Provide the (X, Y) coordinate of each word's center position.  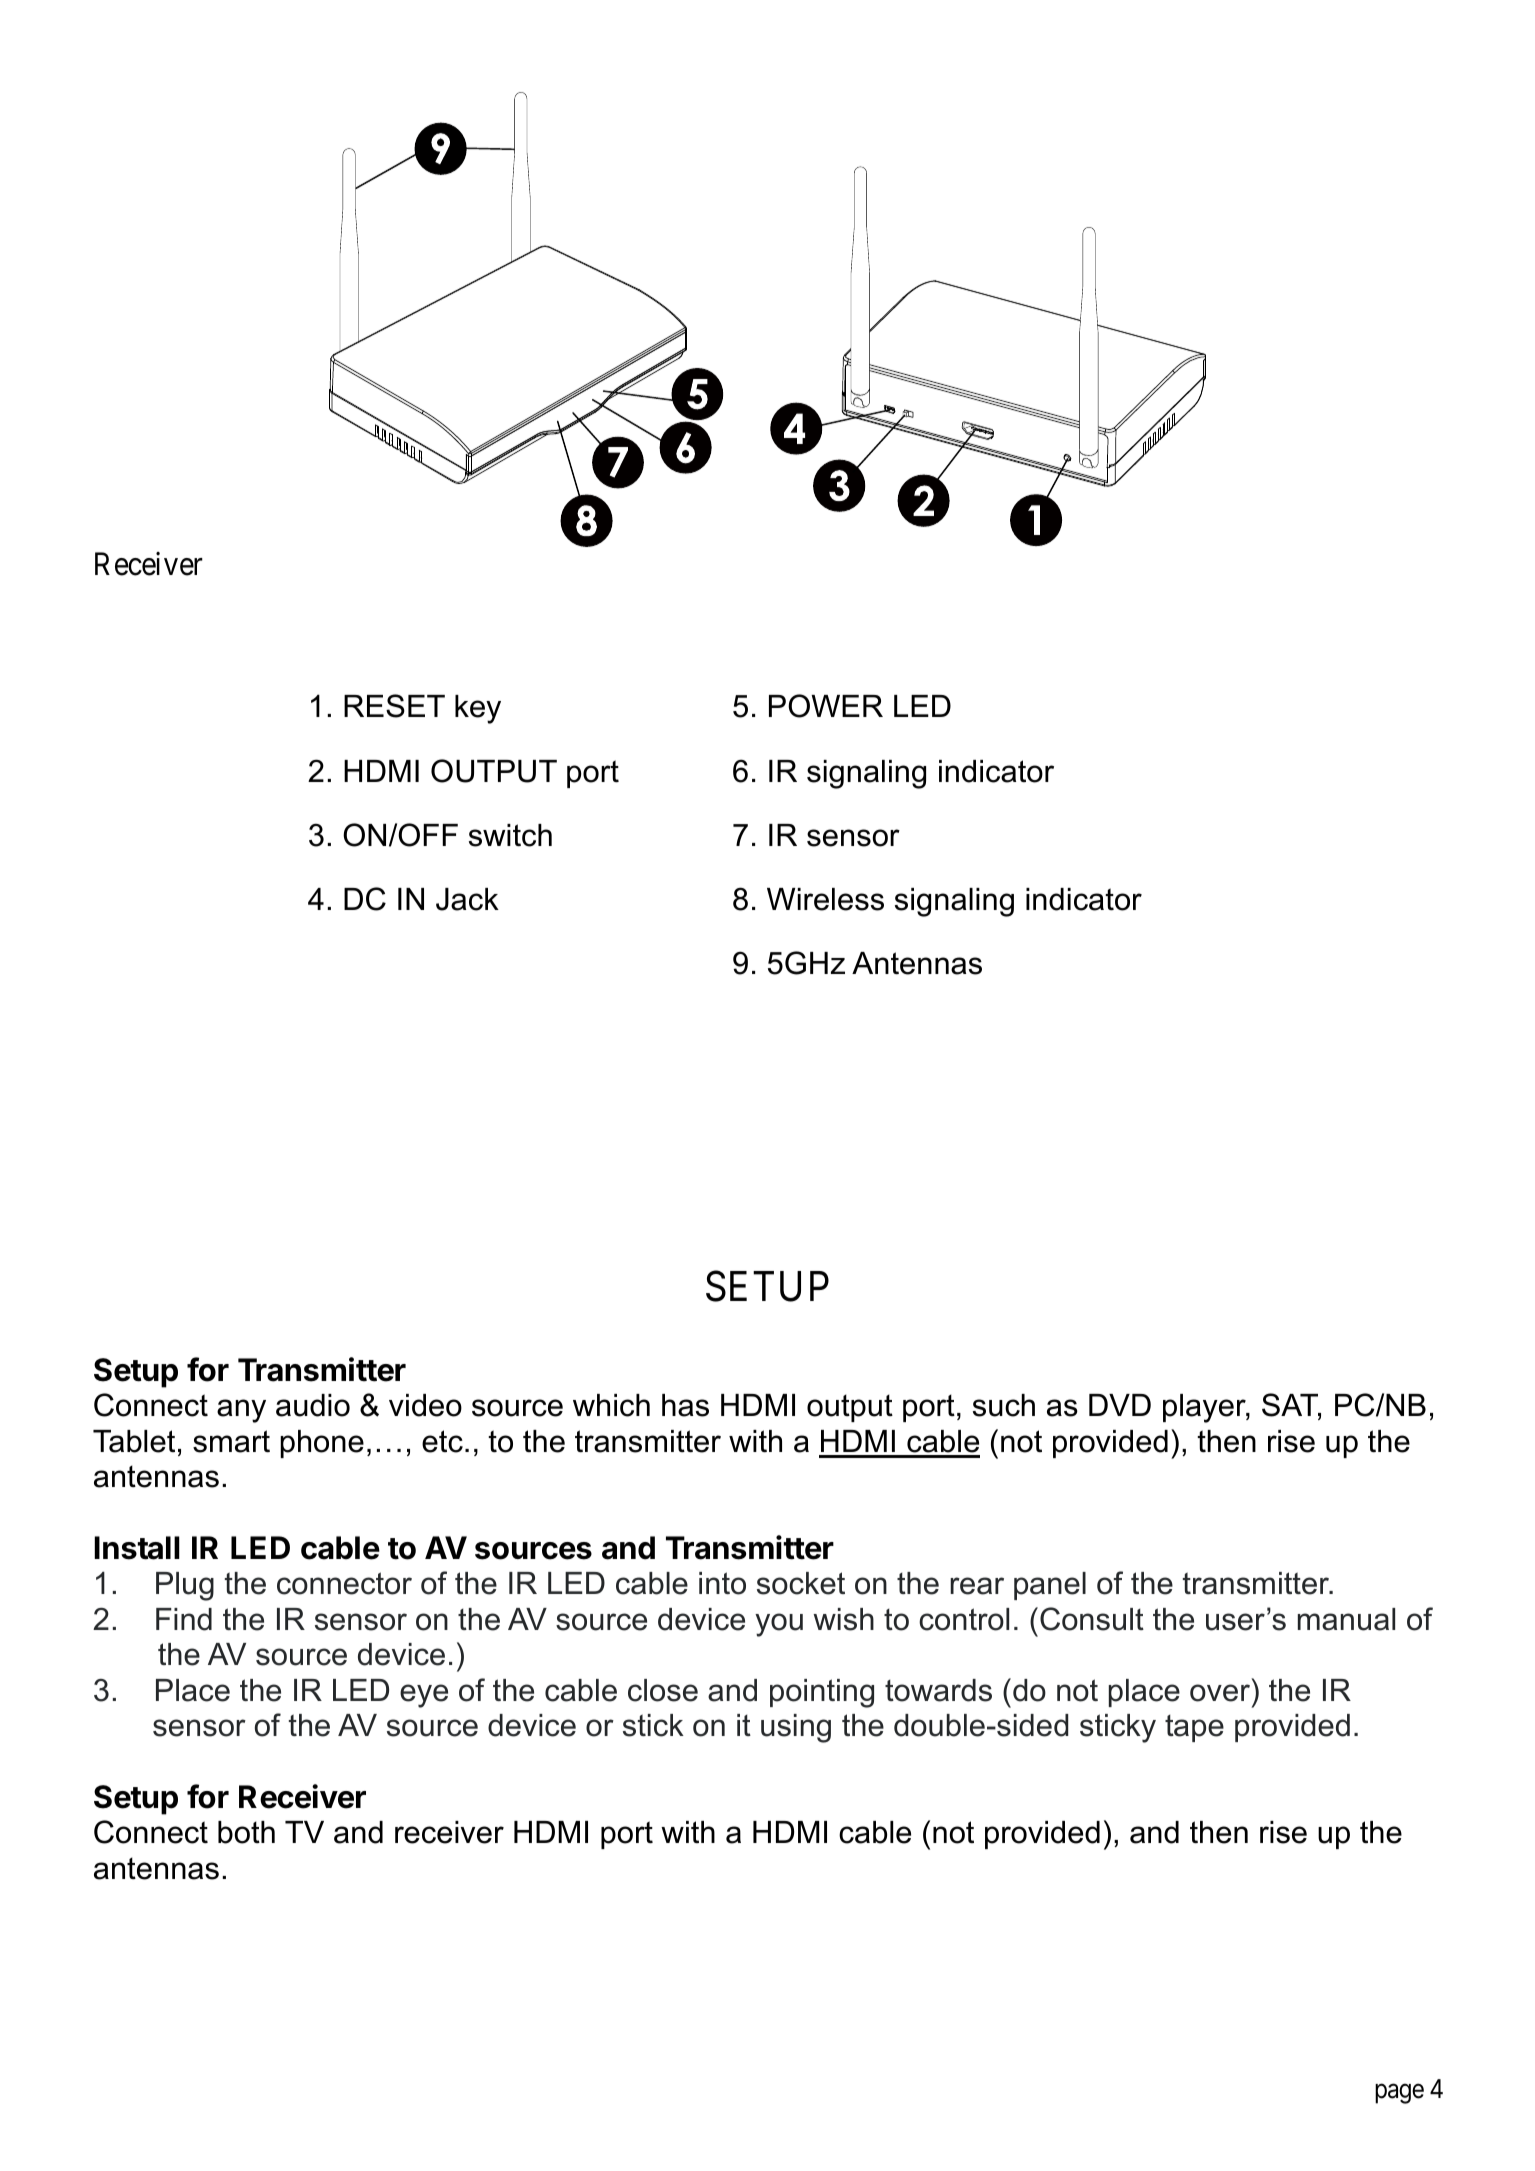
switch (510, 835)
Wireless (825, 899)
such (1004, 1405)
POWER (826, 706)
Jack (467, 899)
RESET (394, 706)
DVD (1120, 1405)
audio (313, 1405)
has (685, 1405)
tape (1194, 1728)
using (796, 1728)
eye (424, 1696)
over (1220, 1693)
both (246, 1832)
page (1399, 2094)
